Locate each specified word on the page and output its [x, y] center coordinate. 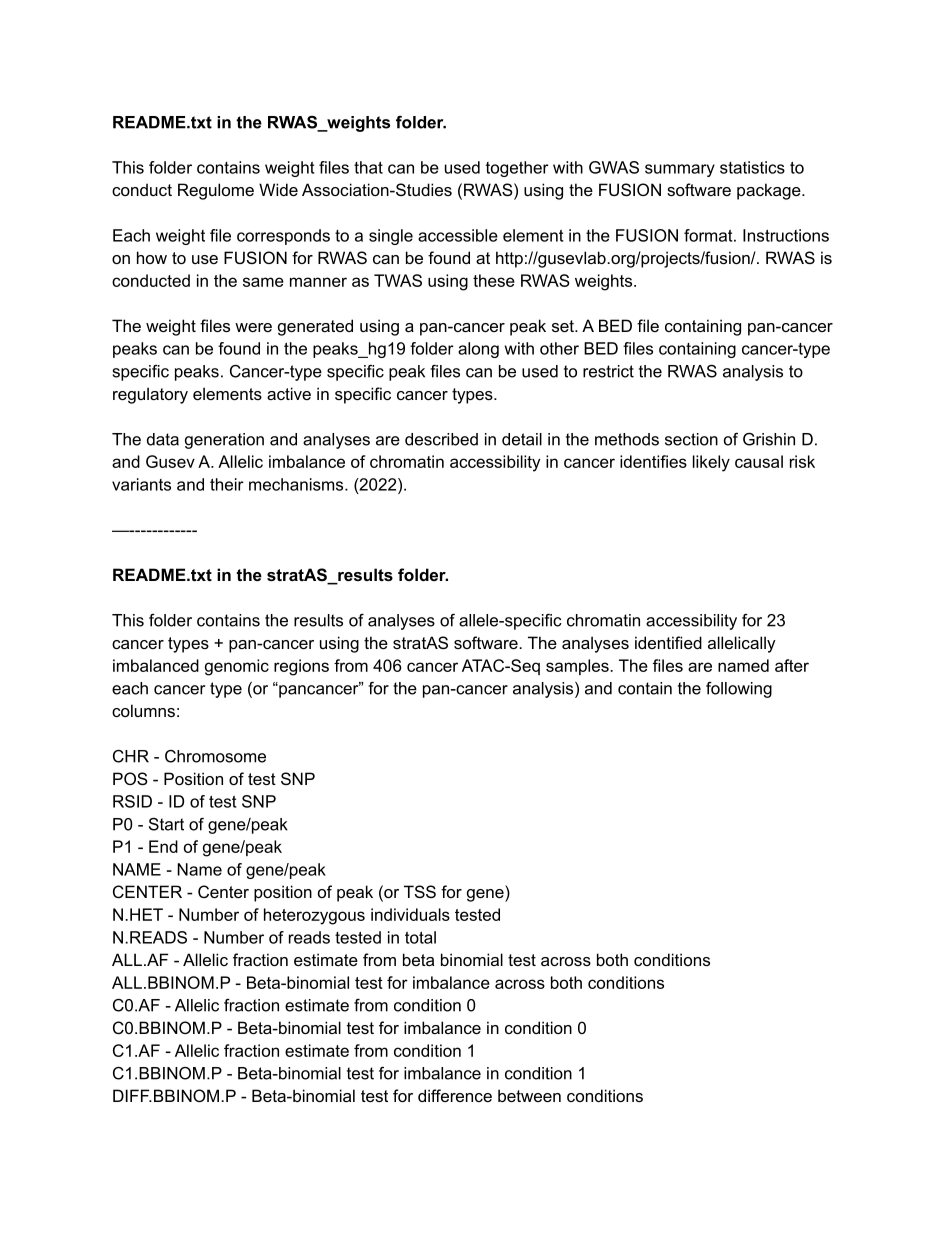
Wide [278, 189]
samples [578, 667]
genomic [237, 667]
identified [668, 642]
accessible [458, 235]
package [770, 191]
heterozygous [314, 916]
